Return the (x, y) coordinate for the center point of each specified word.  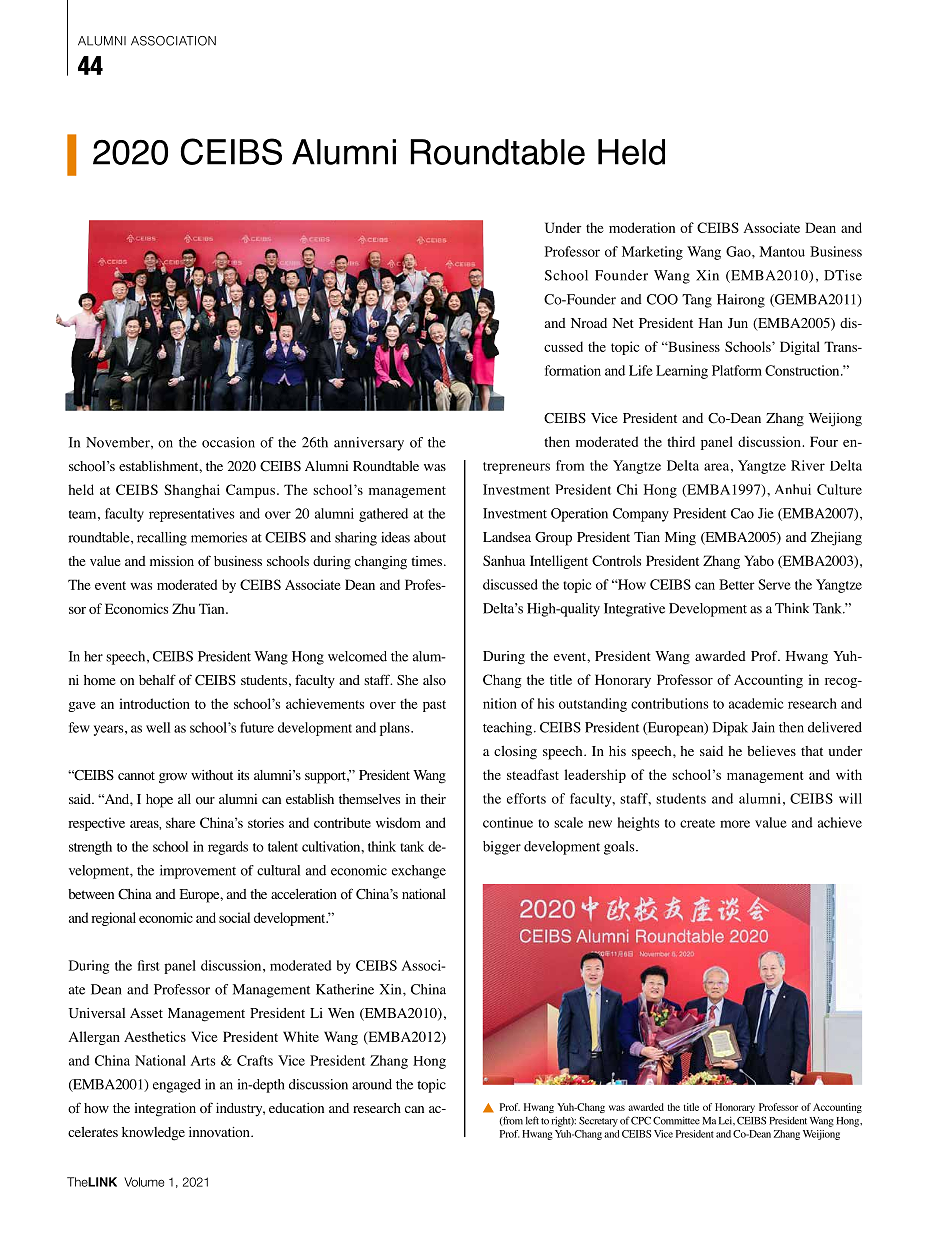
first (149, 965)
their (433, 799)
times (426, 561)
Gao (739, 251)
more (735, 824)
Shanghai (192, 491)
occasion (228, 442)
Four (824, 441)
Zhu (183, 608)
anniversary (369, 444)
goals (620, 848)
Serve (774, 584)
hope (159, 801)
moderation (642, 227)
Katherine (345, 989)
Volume (144, 1182)
